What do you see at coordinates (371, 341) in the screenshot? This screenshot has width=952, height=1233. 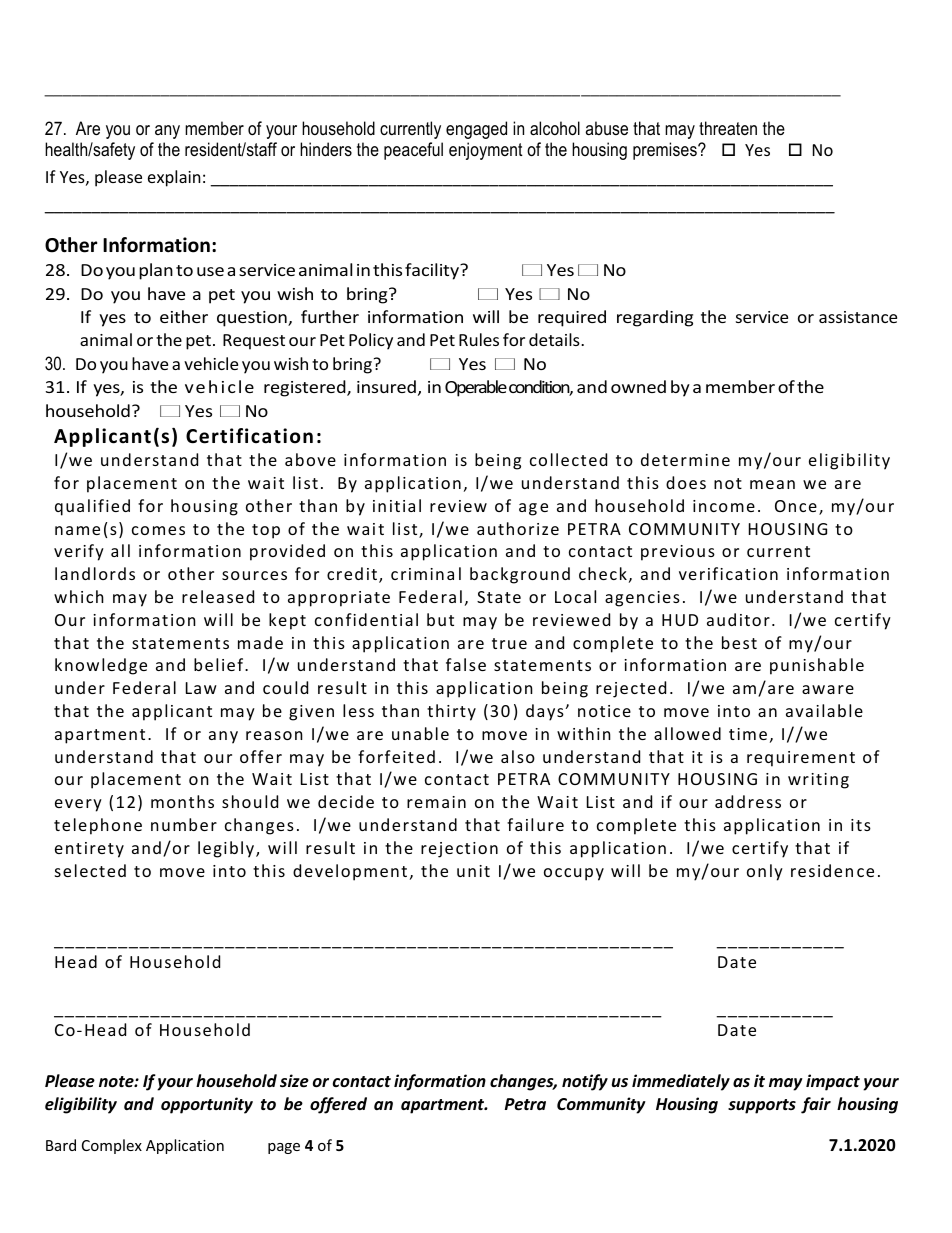 I see `Policy` at bounding box center [371, 341].
